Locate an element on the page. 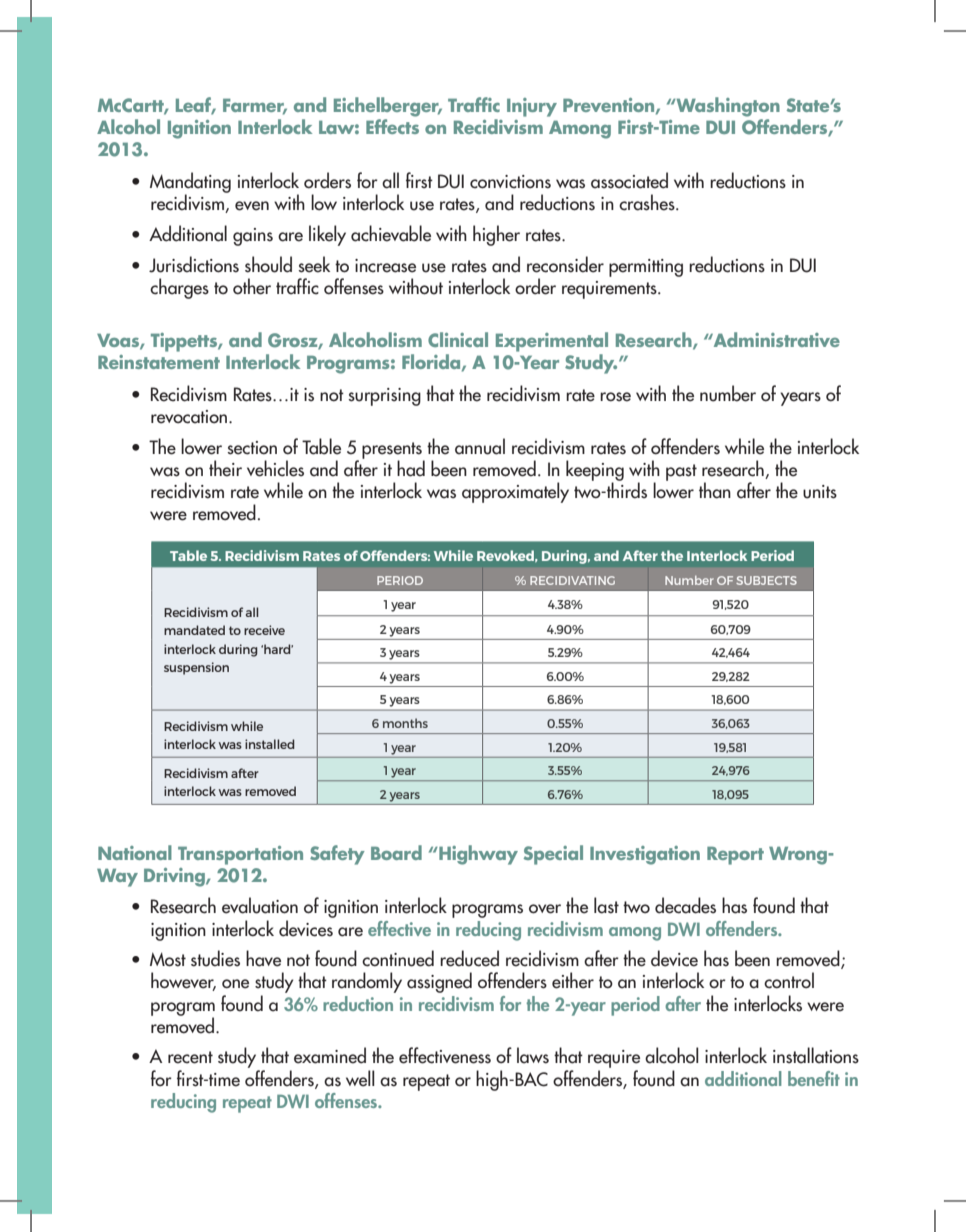 The image size is (966, 1232). laws is located at coordinates (533, 1055).
